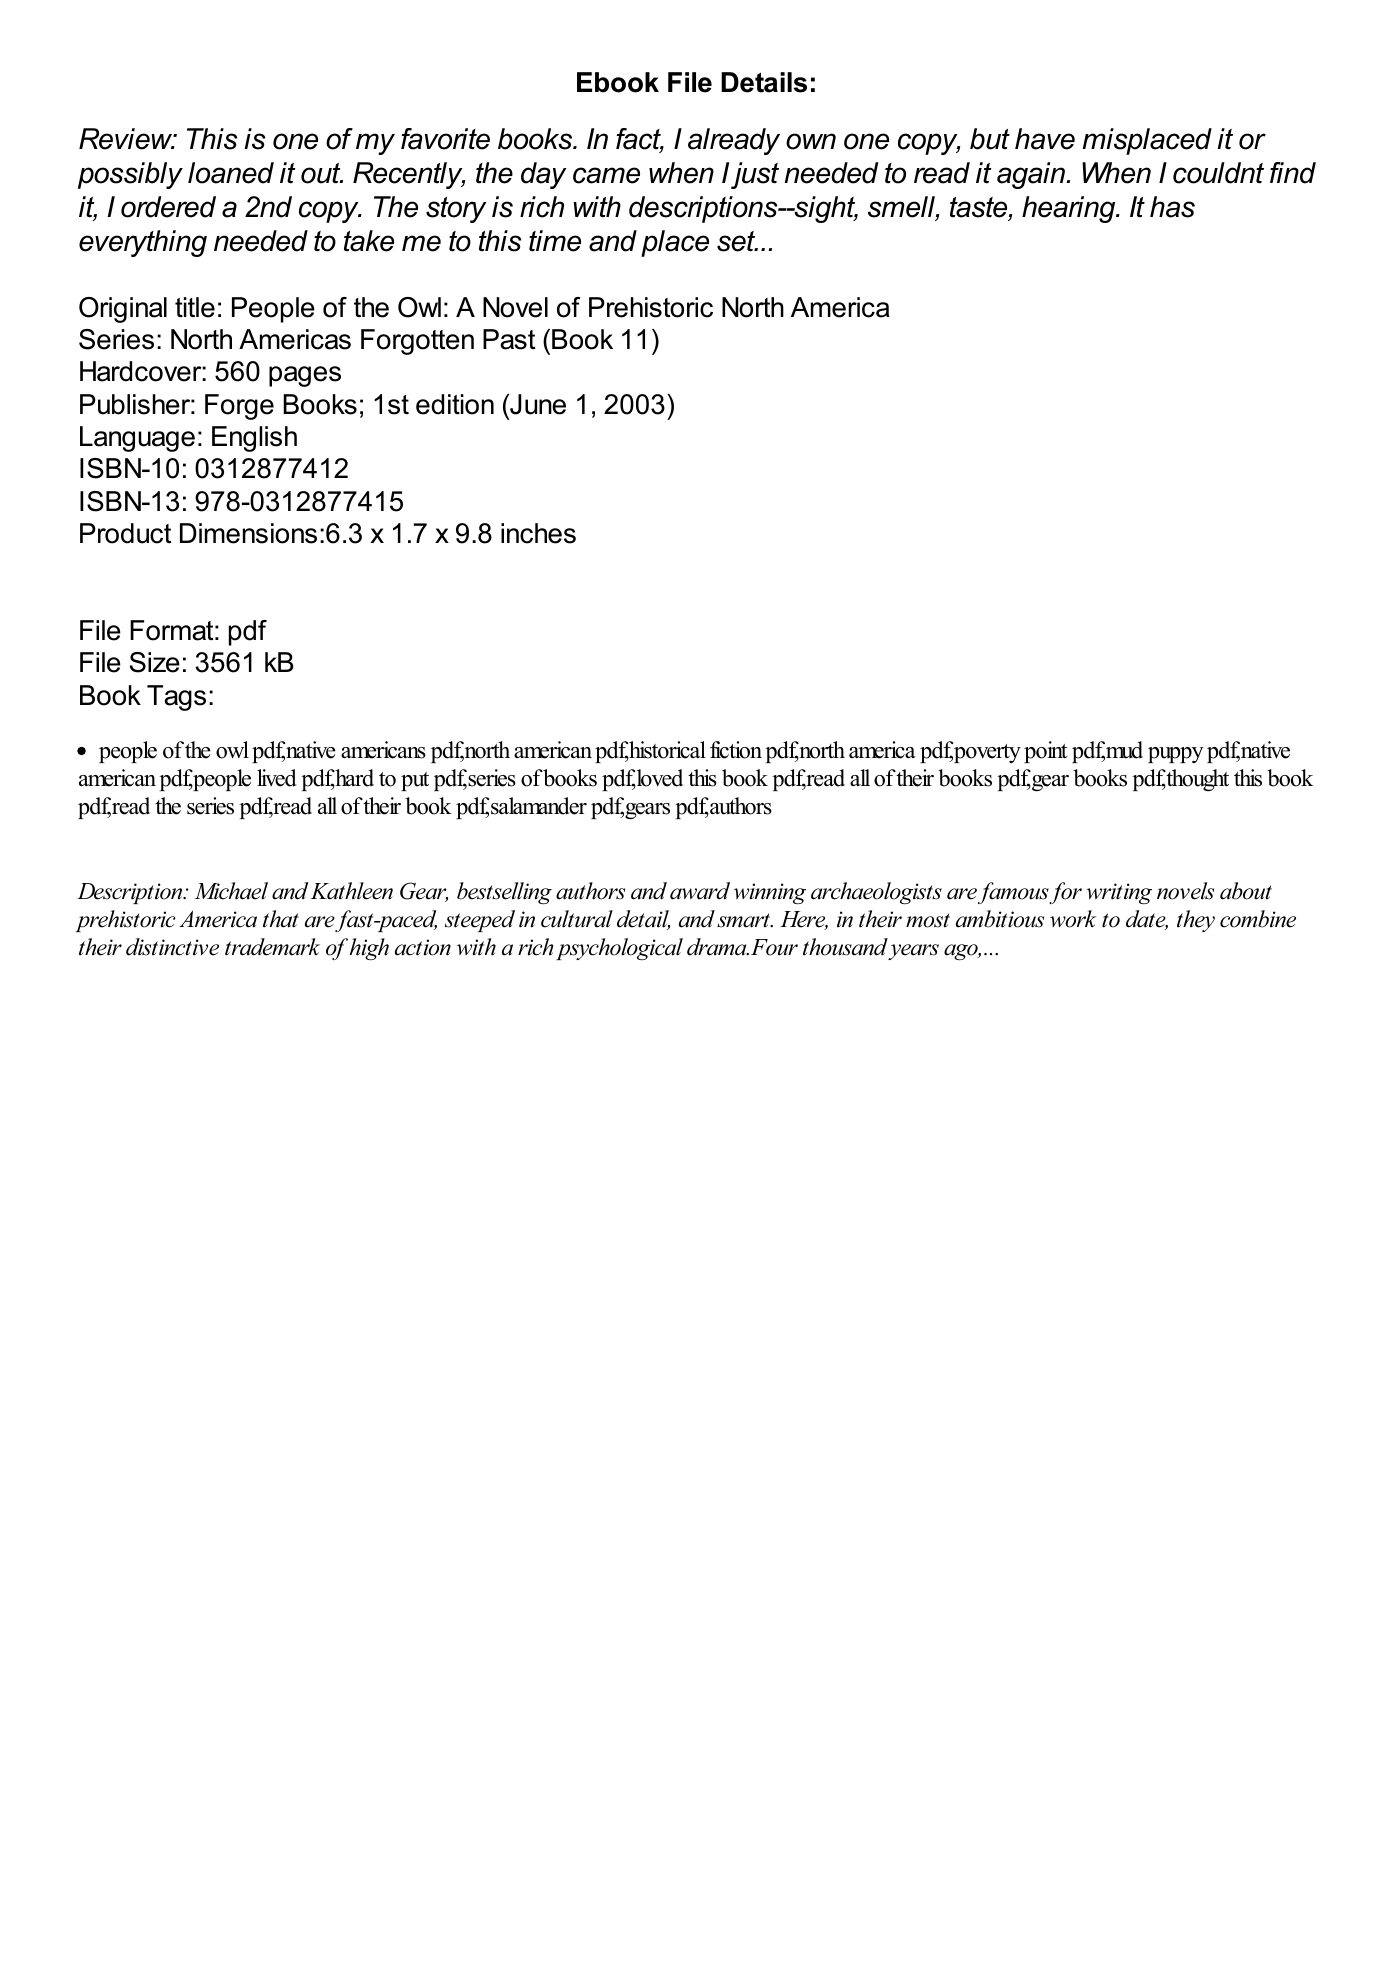  Describe the element at coordinates (231, 173) in the screenshot. I see `loaned` at that location.
